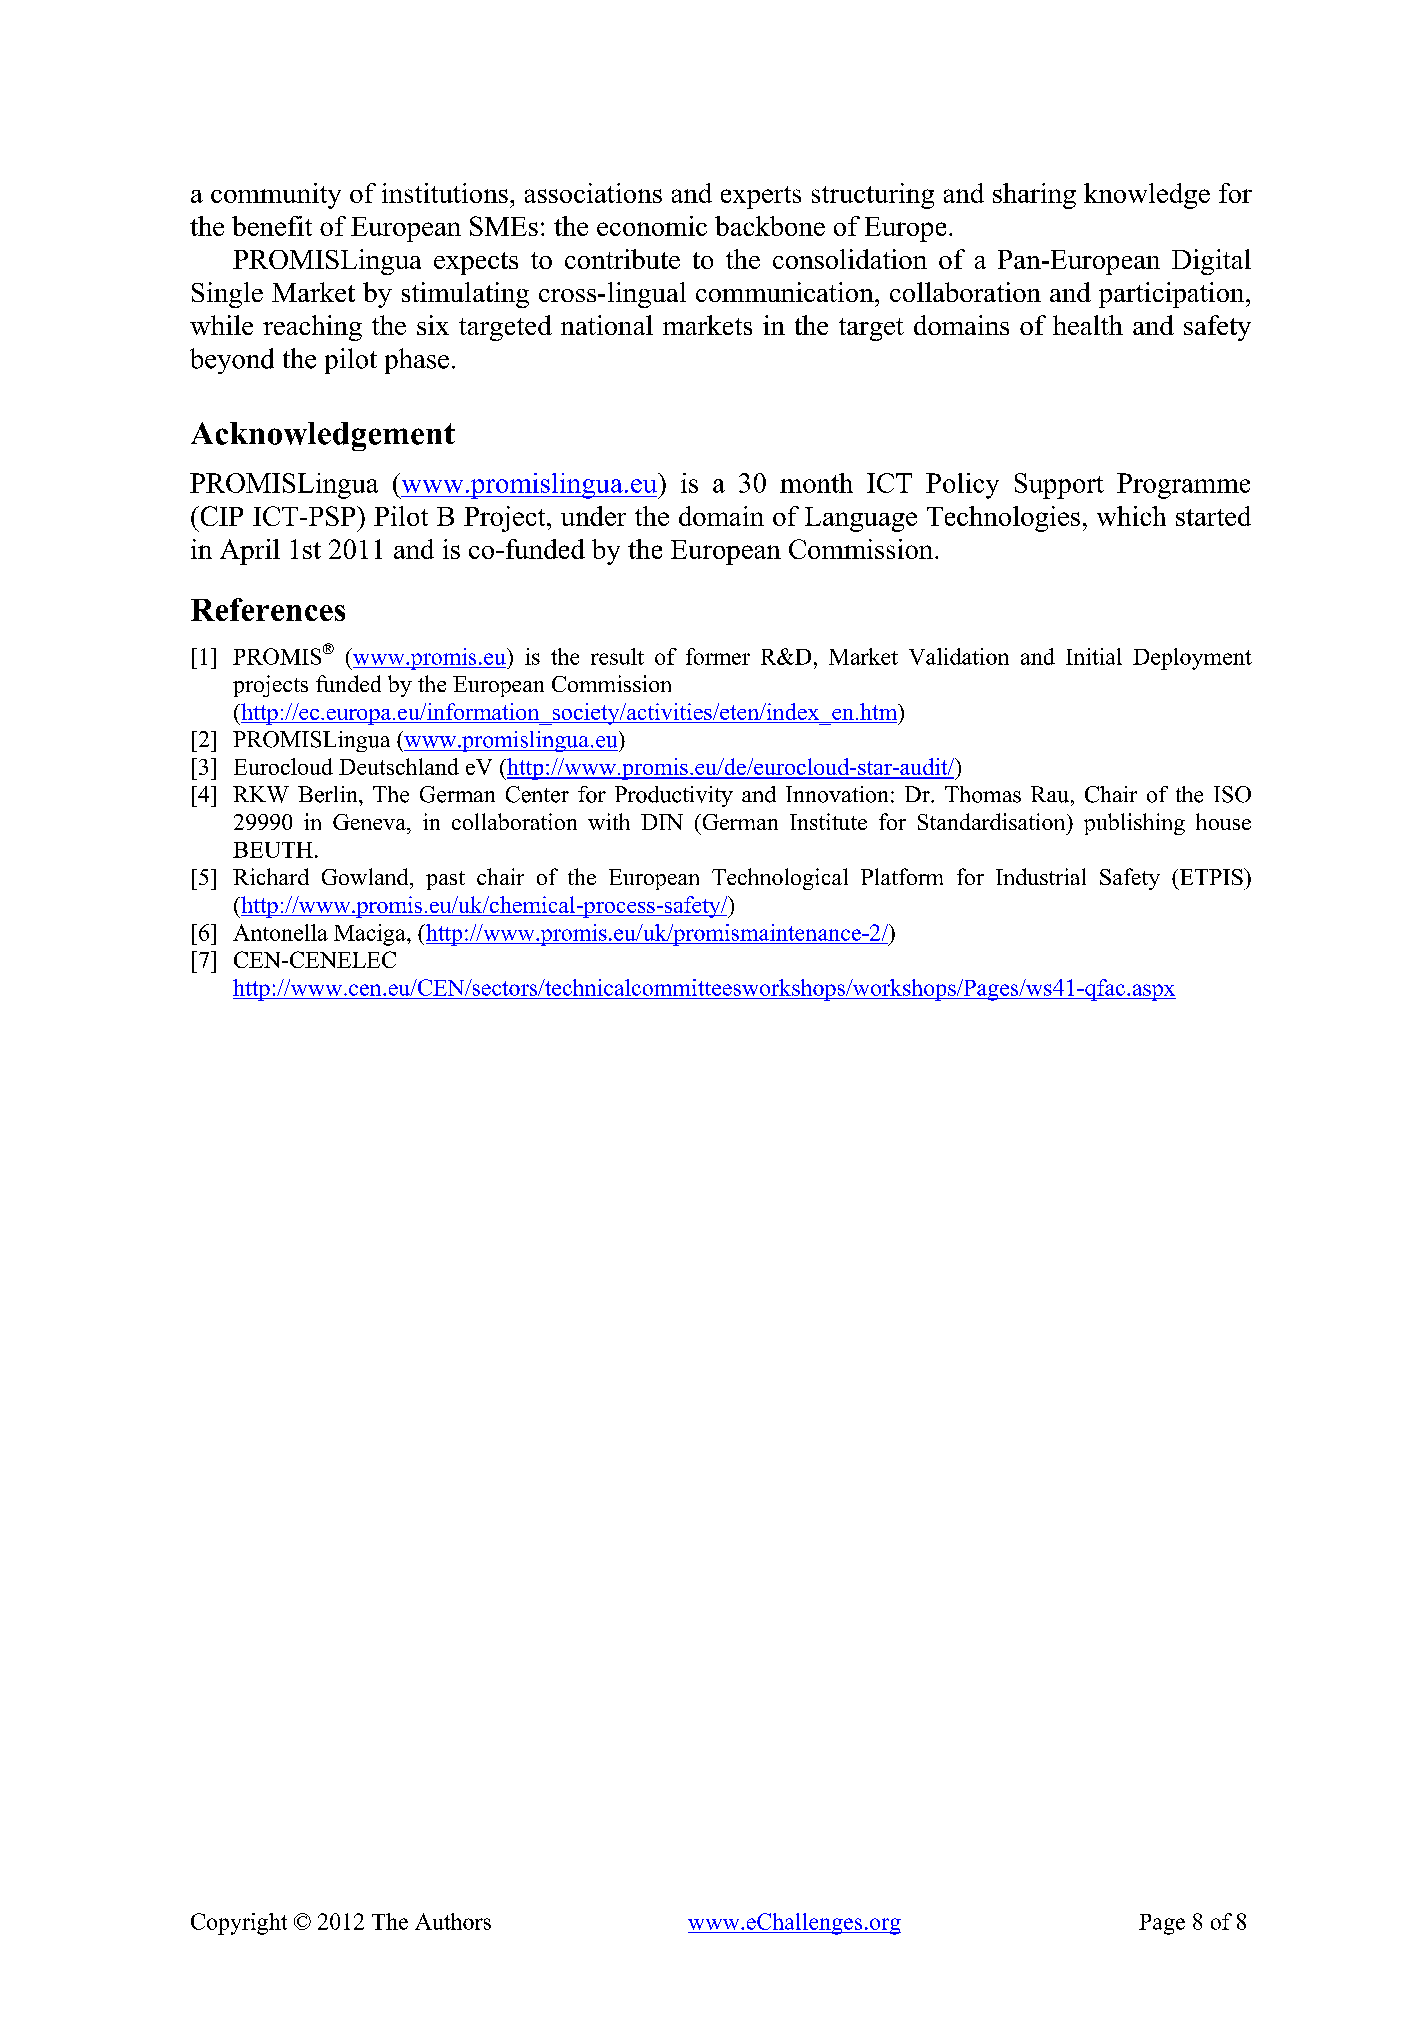 The height and width of the page is (2020, 1427). Describe the element at coordinates (272, 226) in the page. I see `benefit` at that location.
